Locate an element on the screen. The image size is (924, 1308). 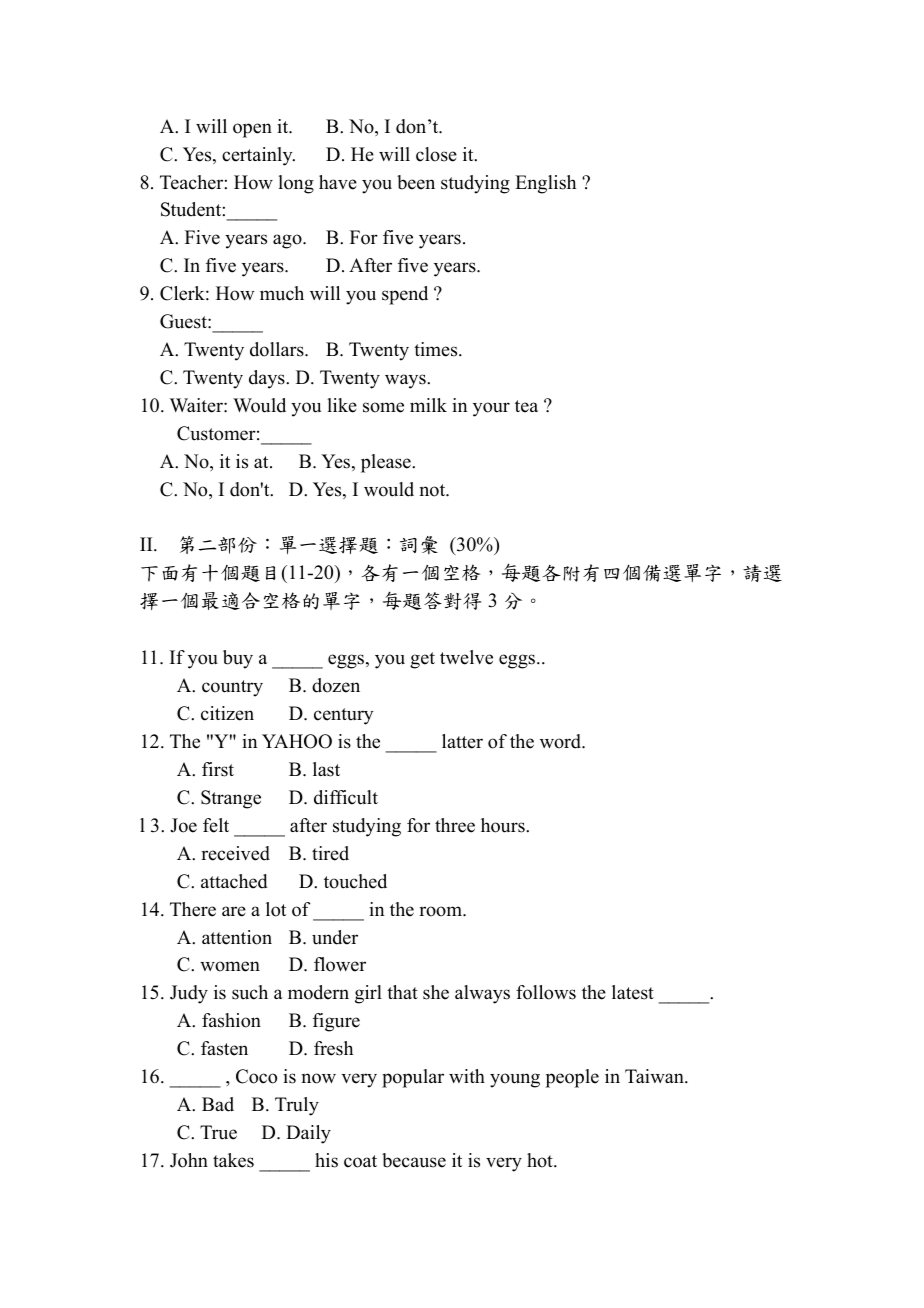
because is located at coordinates (414, 1160).
